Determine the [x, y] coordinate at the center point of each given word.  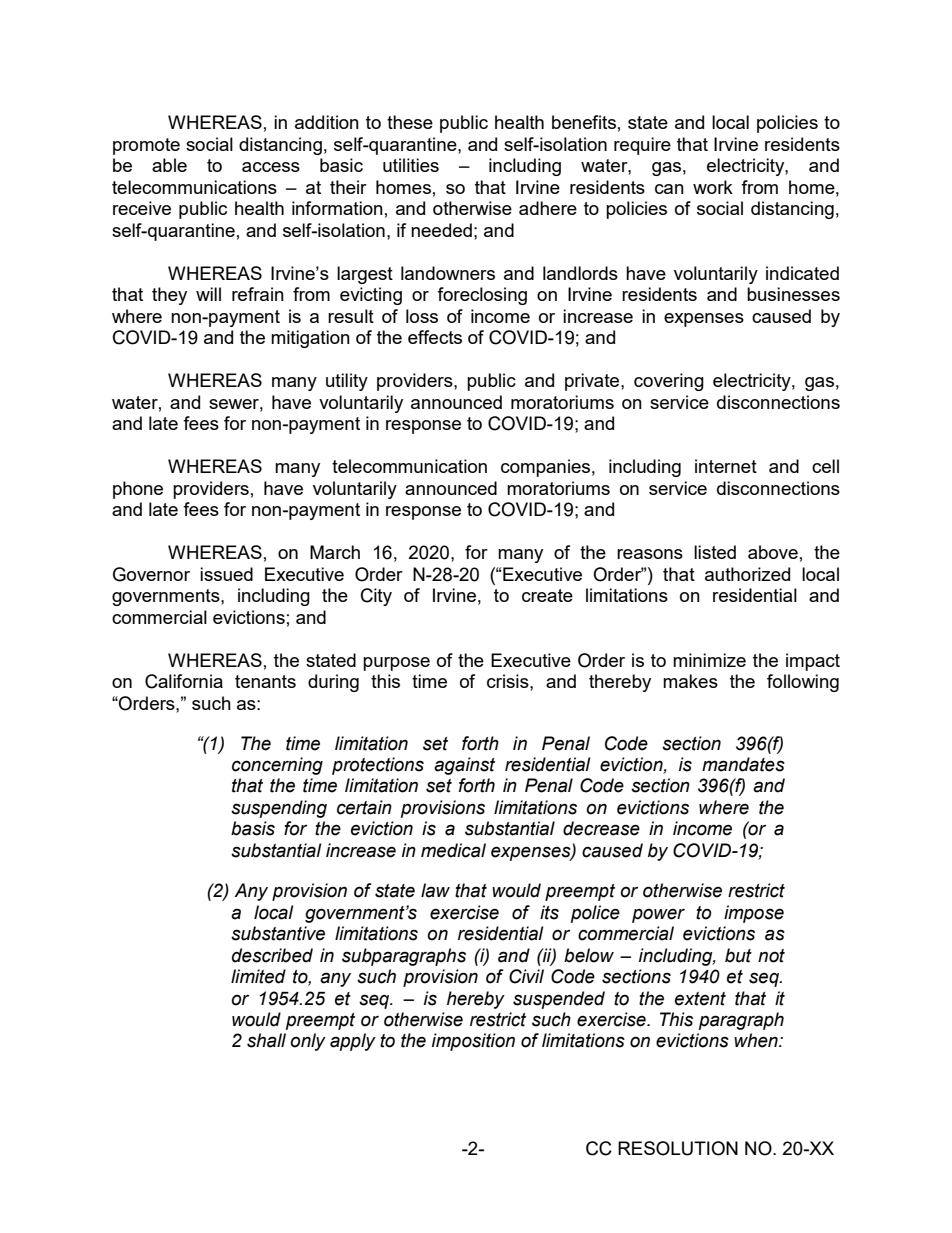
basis [253, 828]
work [713, 187]
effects [435, 337]
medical [453, 850]
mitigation [310, 339]
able [169, 165]
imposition [473, 1042]
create [547, 595]
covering [669, 382]
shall [266, 1040]
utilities [411, 165]
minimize [709, 660]
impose [754, 914]
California [184, 681]
